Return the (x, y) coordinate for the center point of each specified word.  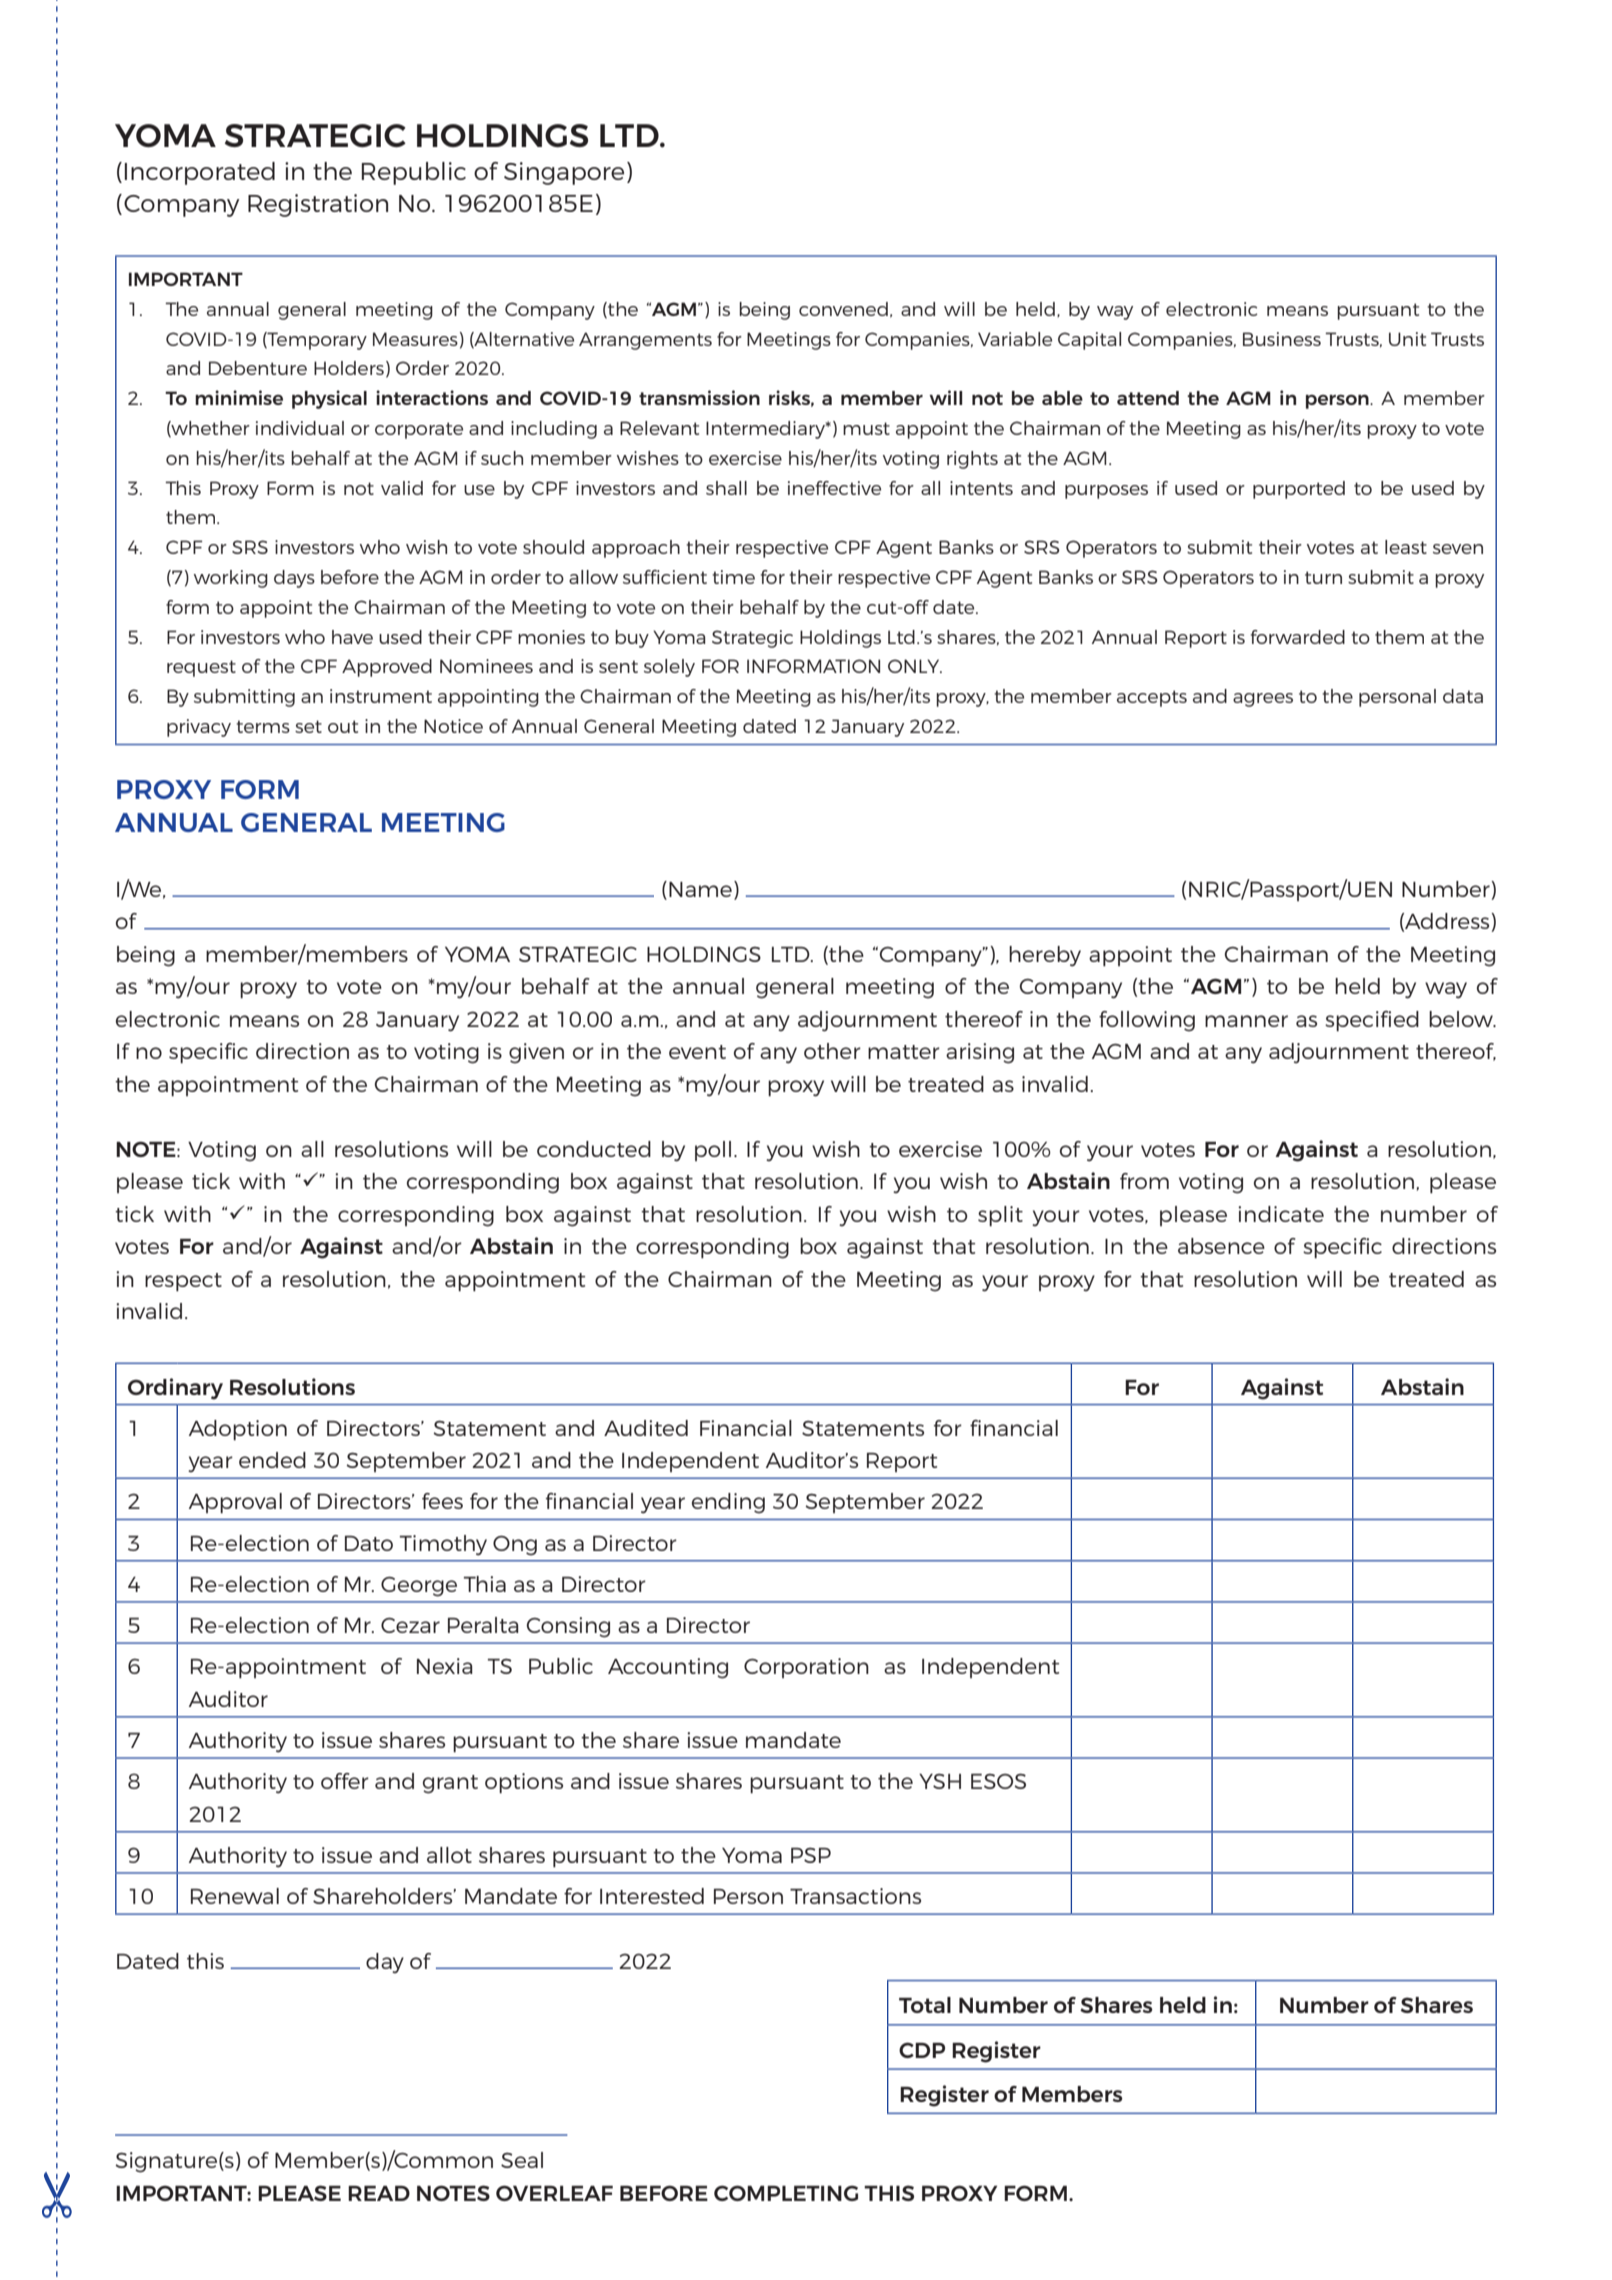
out (343, 726)
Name (700, 889)
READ (379, 2193)
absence (1221, 1246)
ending (728, 1503)
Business (1282, 339)
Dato (369, 1543)
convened (843, 309)
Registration (318, 205)
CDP (922, 2050)
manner (1246, 1021)
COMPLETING (786, 2193)
